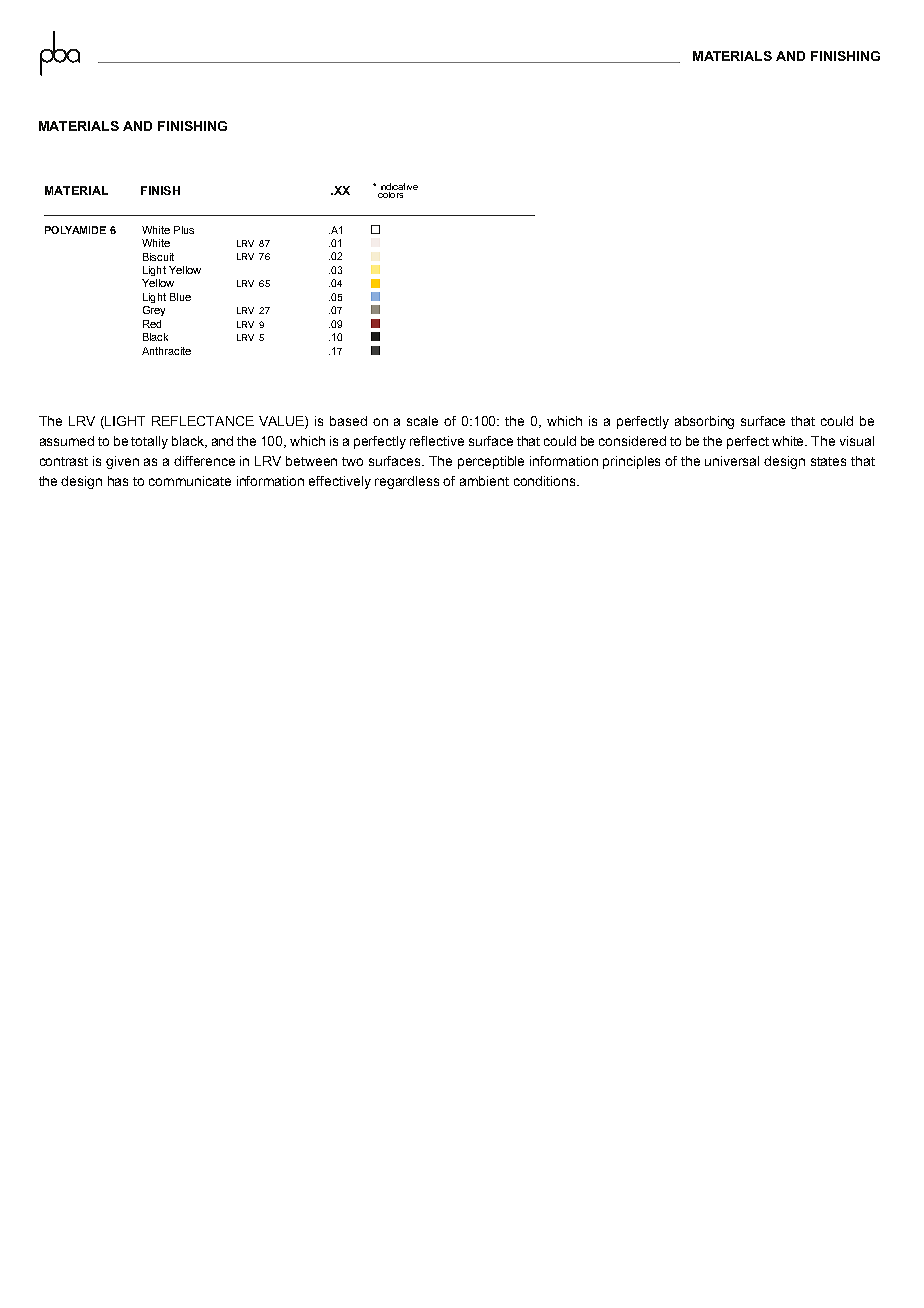  I want to click on absorbing, so click(704, 422).
